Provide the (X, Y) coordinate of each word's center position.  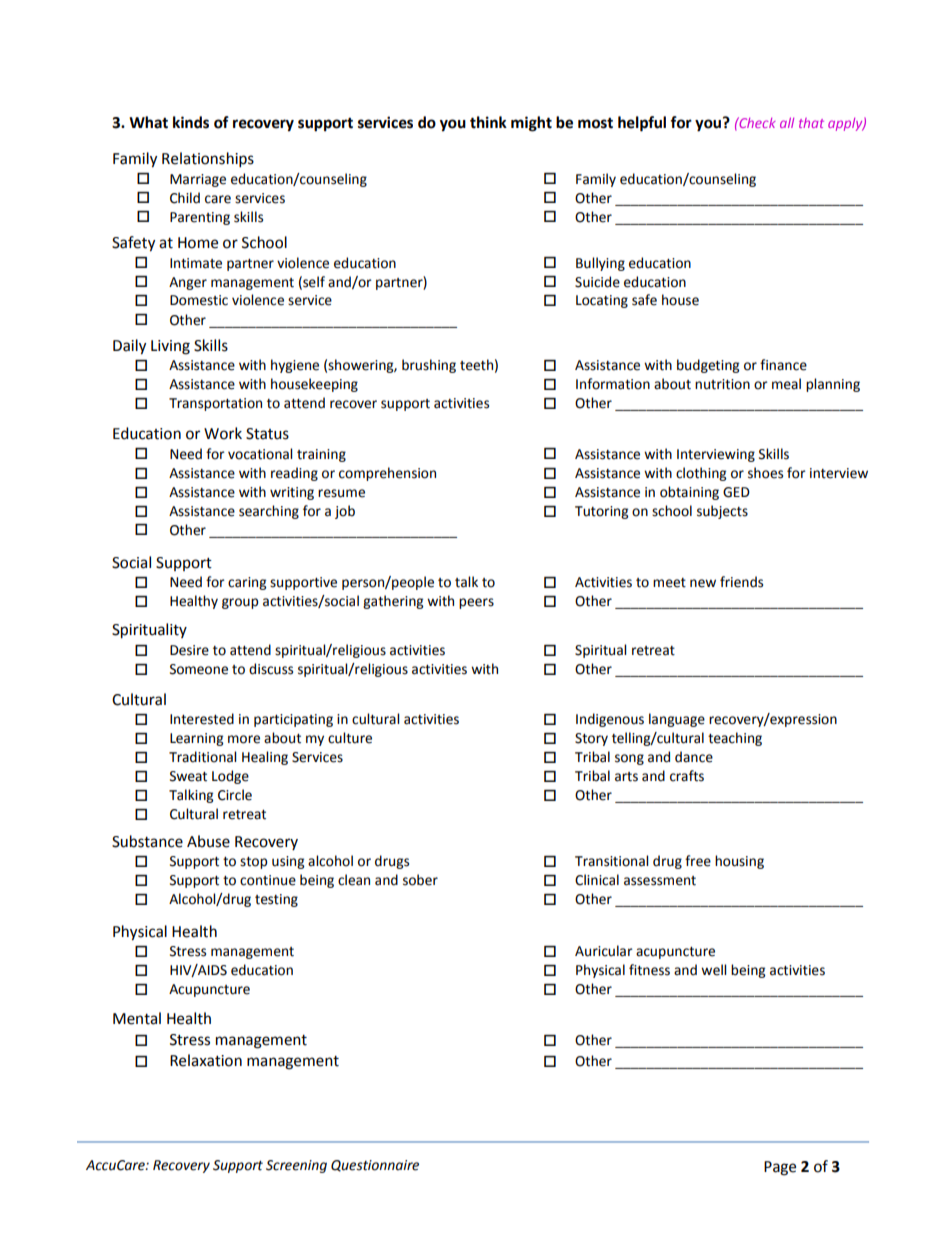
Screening (296, 1166)
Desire (189, 650)
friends (741, 582)
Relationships (208, 160)
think (488, 122)
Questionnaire (375, 1166)
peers (476, 603)
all (787, 123)
